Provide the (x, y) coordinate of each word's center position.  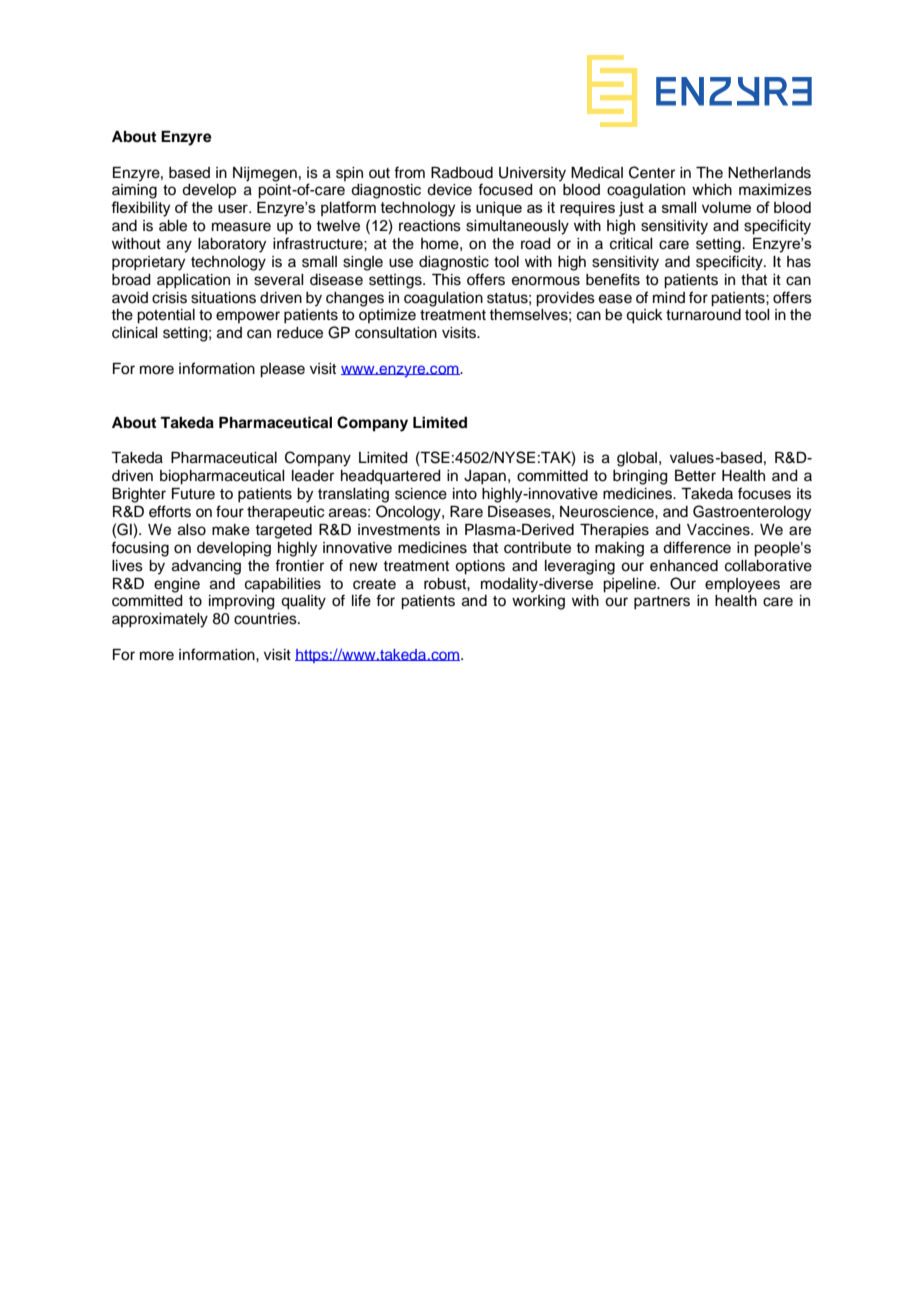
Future (193, 494)
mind (669, 297)
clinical (135, 333)
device (449, 190)
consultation (396, 333)
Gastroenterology (752, 513)
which (712, 190)
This (446, 280)
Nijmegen (265, 174)
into (465, 494)
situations (223, 298)
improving (242, 602)
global (637, 459)
